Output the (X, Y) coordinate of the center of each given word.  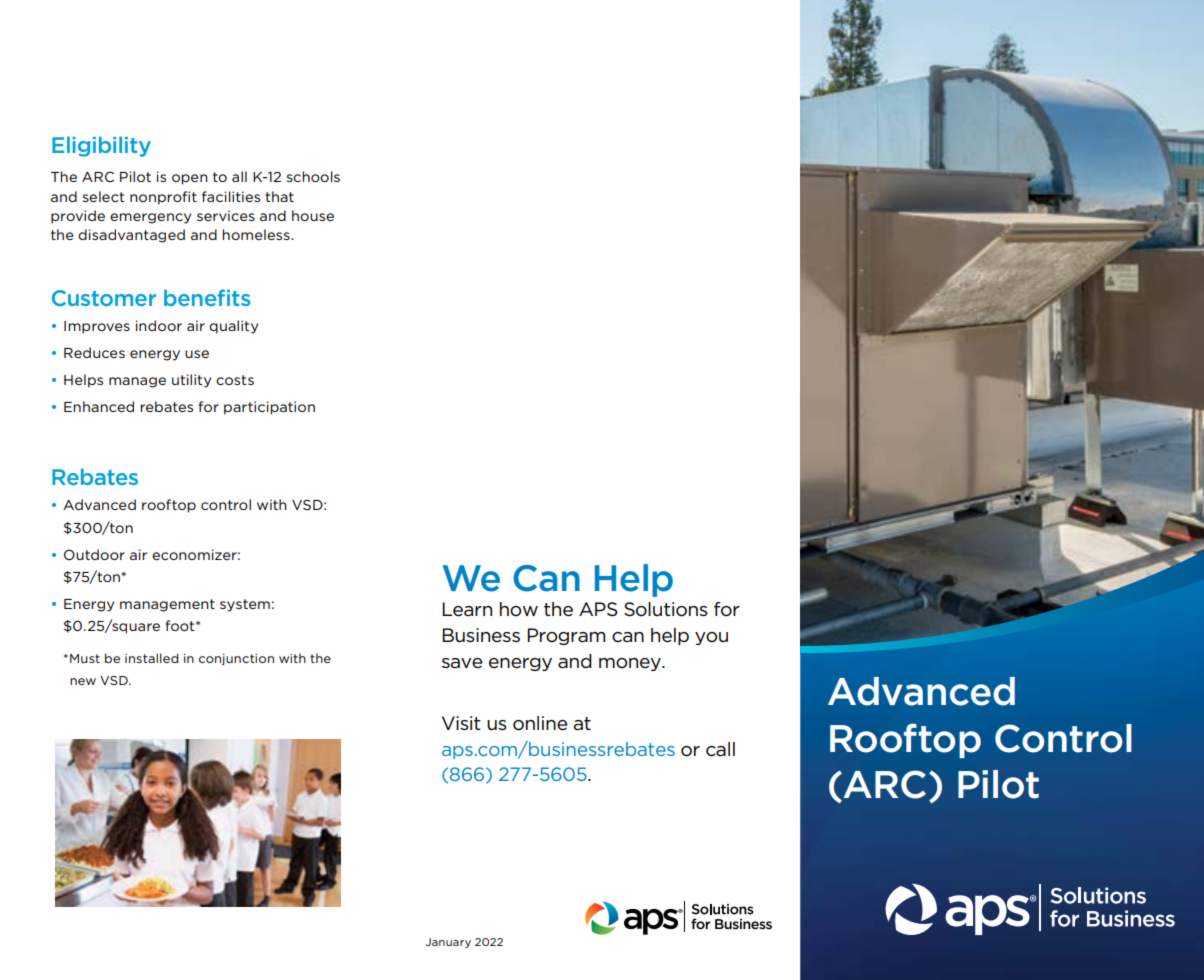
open (190, 179)
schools (313, 176)
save (462, 663)
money (631, 664)
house (313, 215)
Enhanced (99, 406)
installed (151, 658)
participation (269, 408)
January (448, 943)
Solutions (666, 609)
